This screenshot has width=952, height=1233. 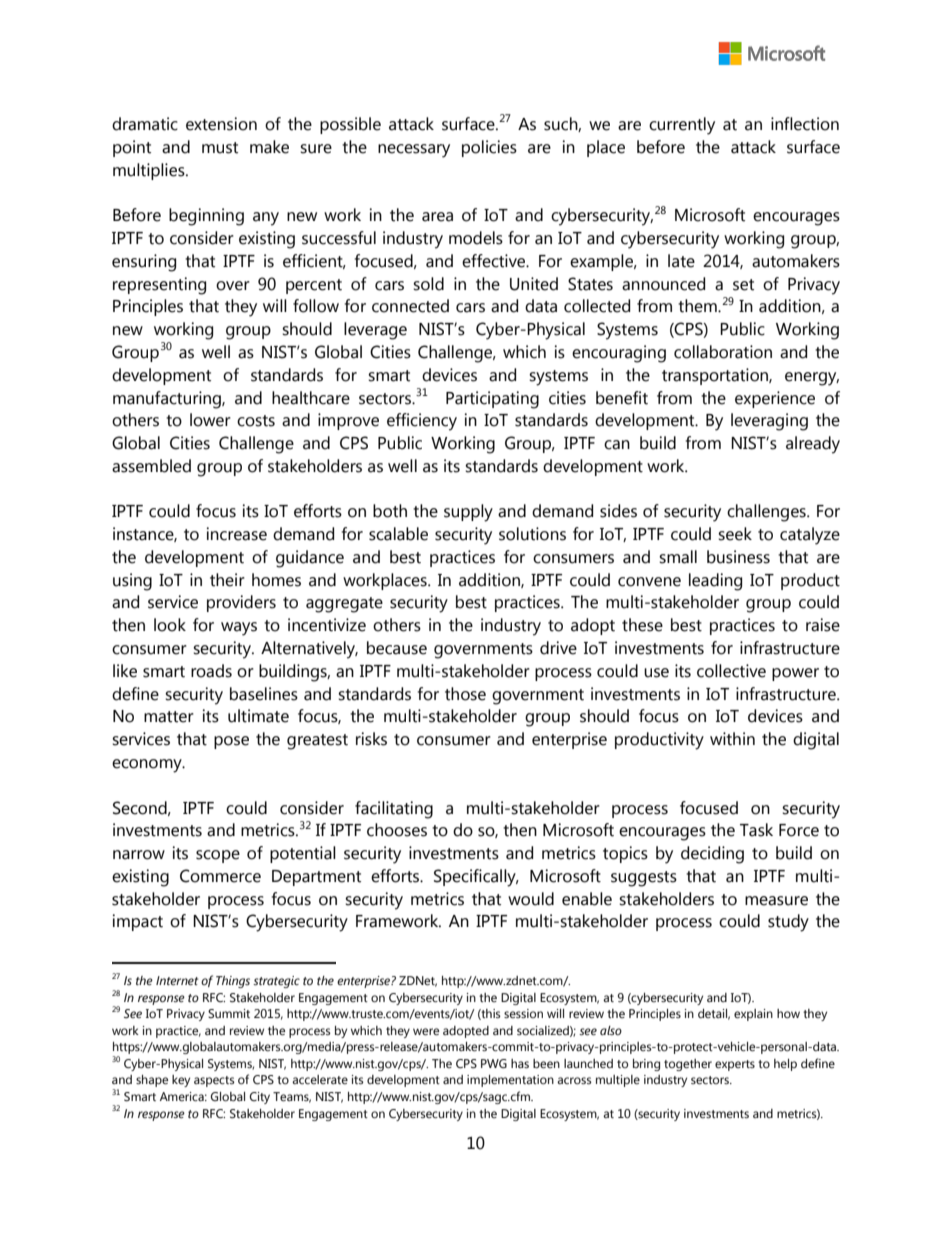 I want to click on efficiency, so click(x=422, y=422).
